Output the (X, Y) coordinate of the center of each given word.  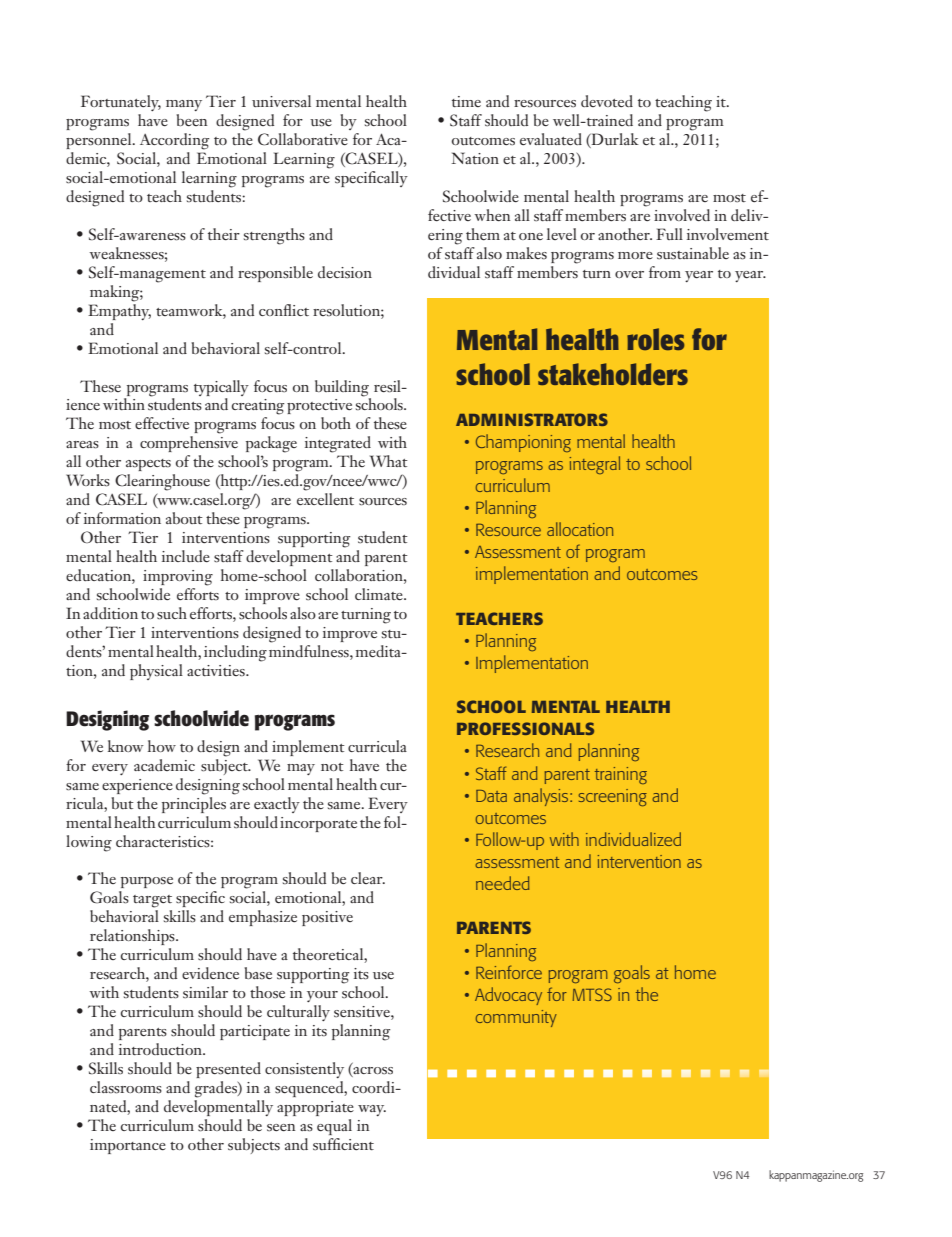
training (621, 775)
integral (595, 465)
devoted (607, 101)
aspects (148, 465)
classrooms (126, 1087)
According (174, 141)
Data (491, 796)
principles (194, 803)
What (389, 461)
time (466, 101)
